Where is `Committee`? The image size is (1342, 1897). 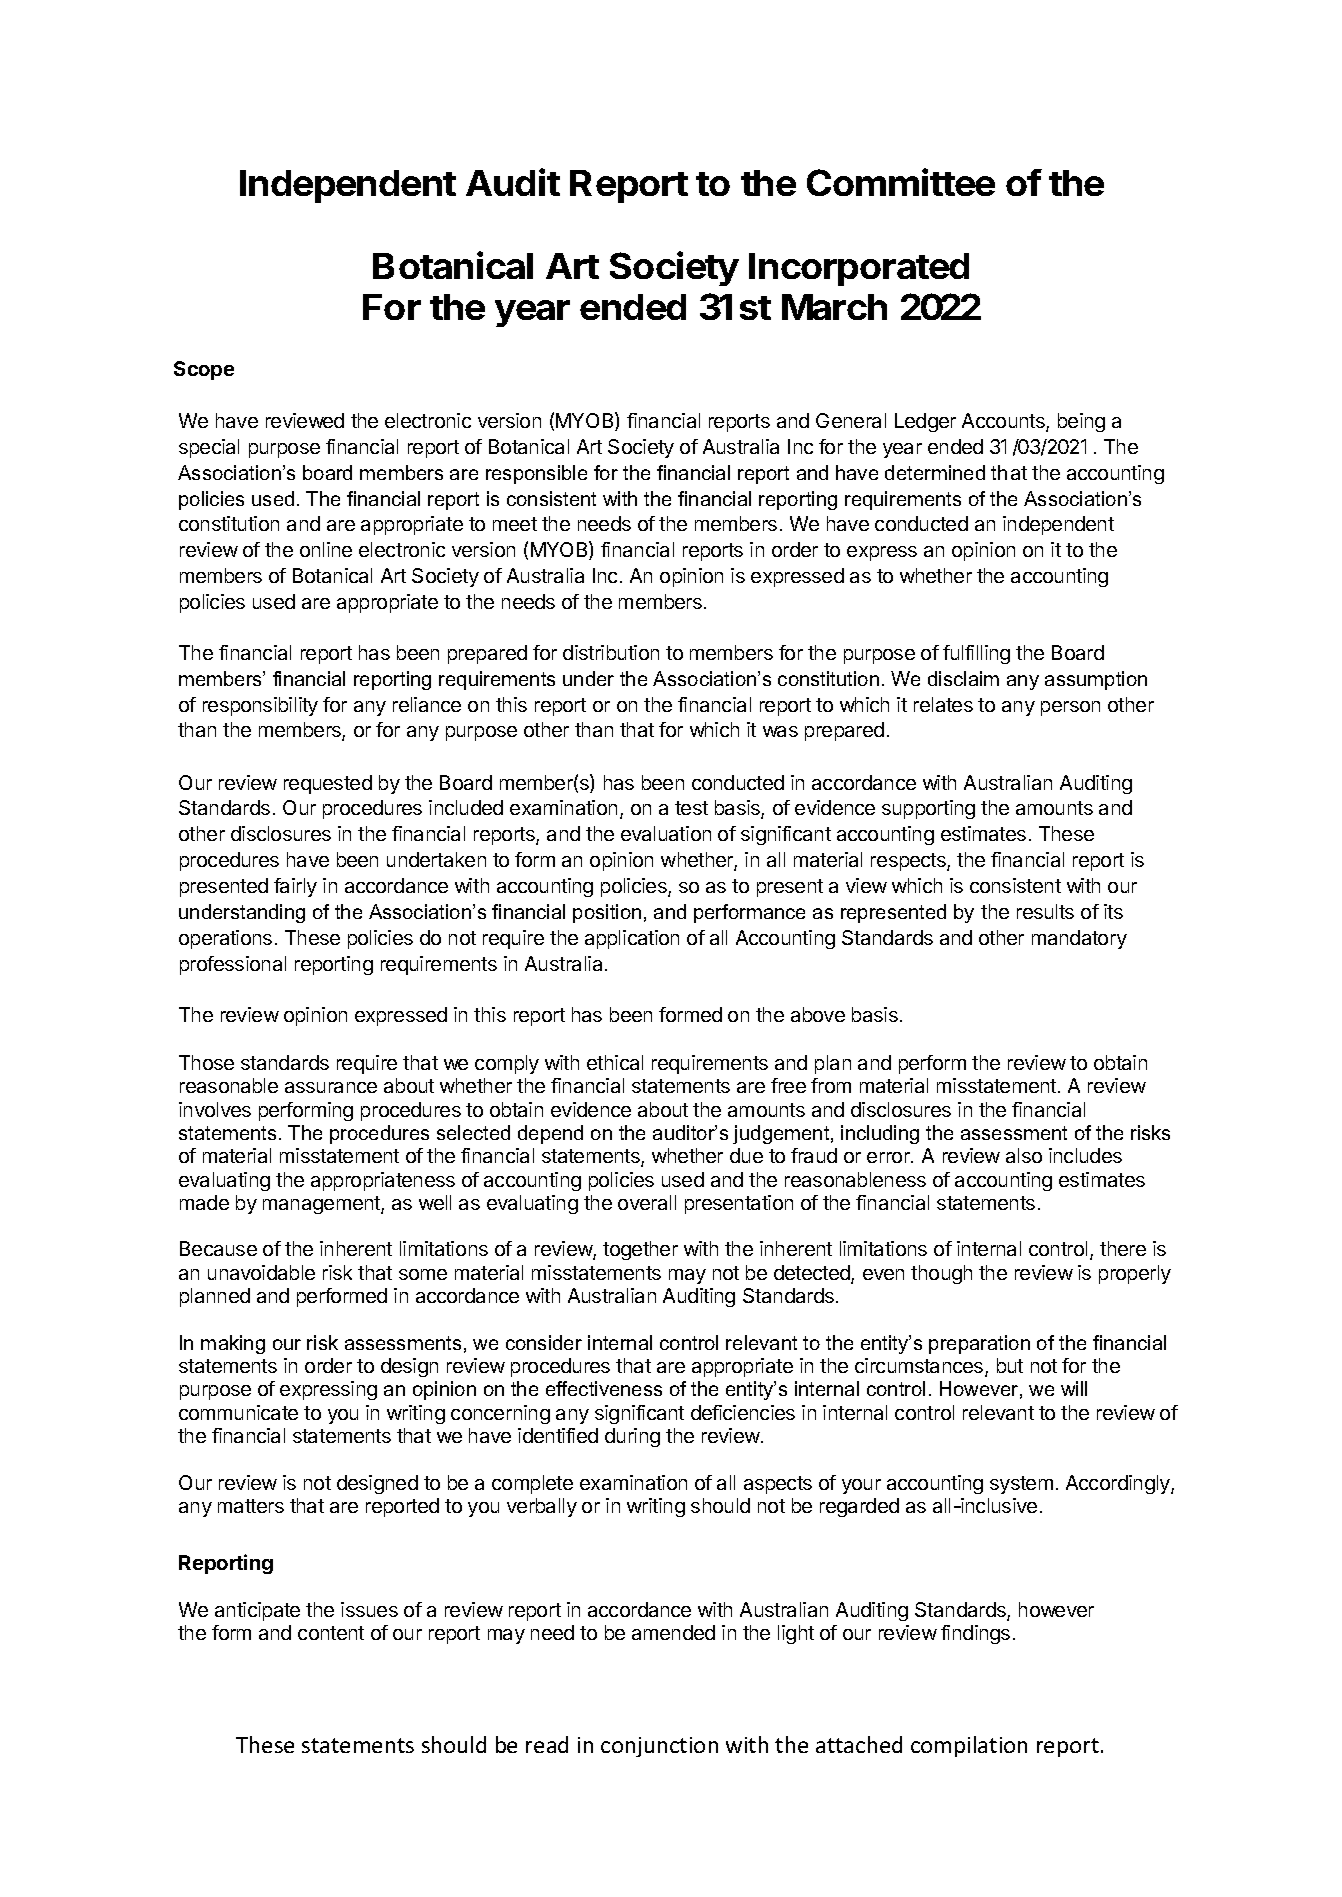 Committee is located at coordinates (901, 182).
